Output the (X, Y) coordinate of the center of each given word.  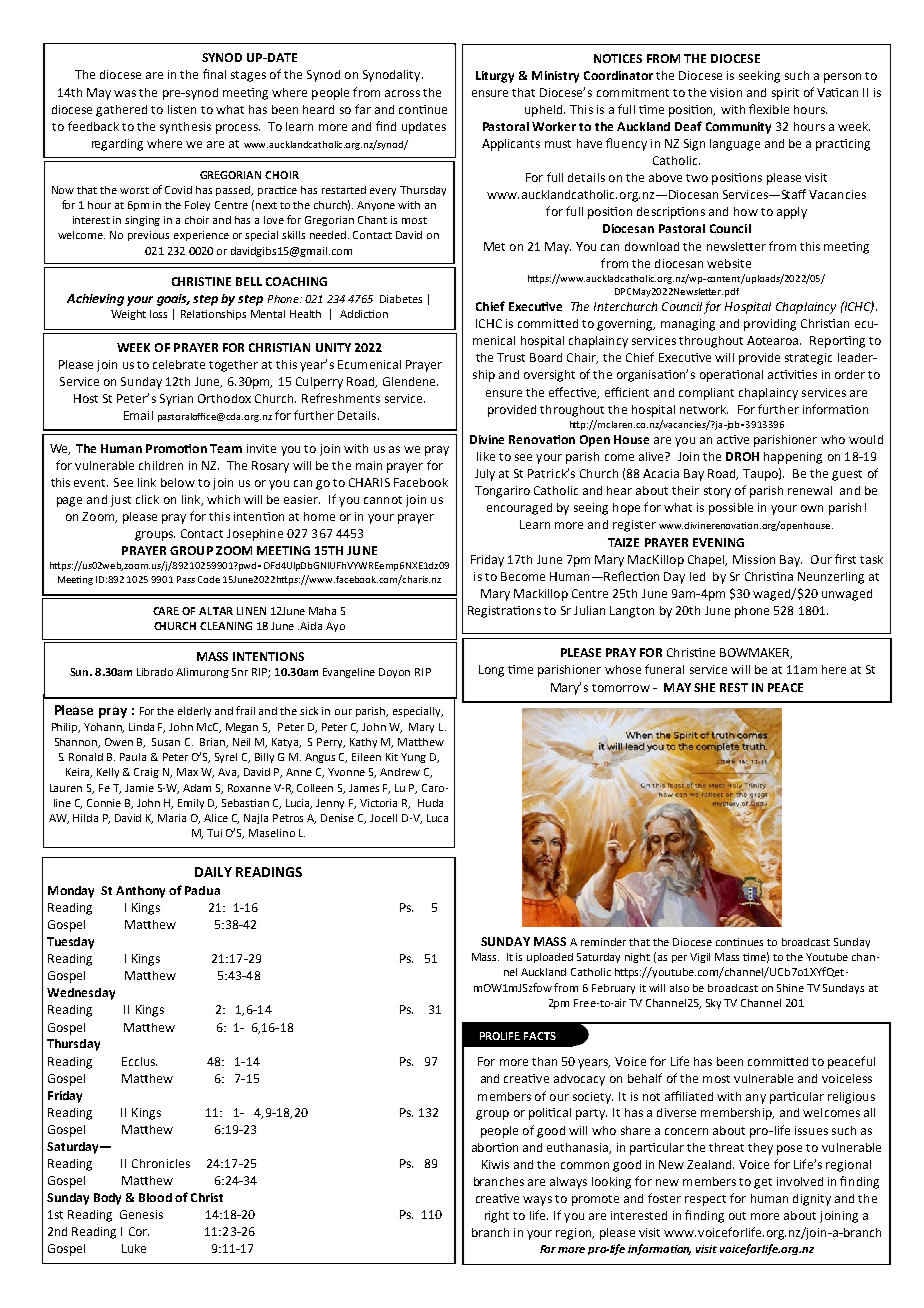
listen (182, 109)
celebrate (179, 364)
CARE (166, 611)
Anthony (140, 892)
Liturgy (495, 77)
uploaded (550, 958)
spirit (785, 94)
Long (491, 671)
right (497, 1217)
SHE (704, 687)
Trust (511, 357)
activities (792, 374)
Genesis (141, 1214)
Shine (790, 988)
